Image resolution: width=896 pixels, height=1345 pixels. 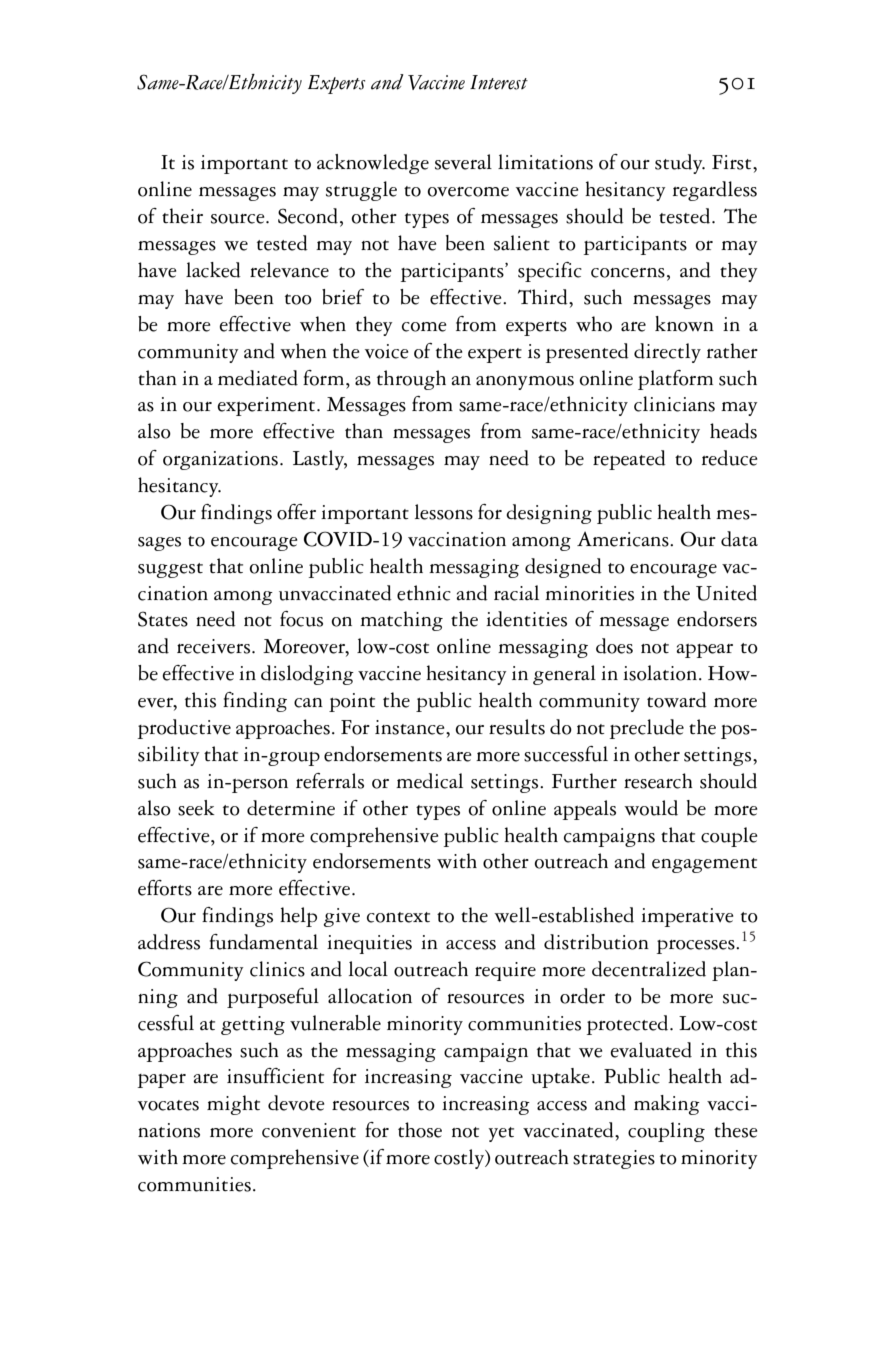 I want to click on organizations, so click(x=220, y=460).
